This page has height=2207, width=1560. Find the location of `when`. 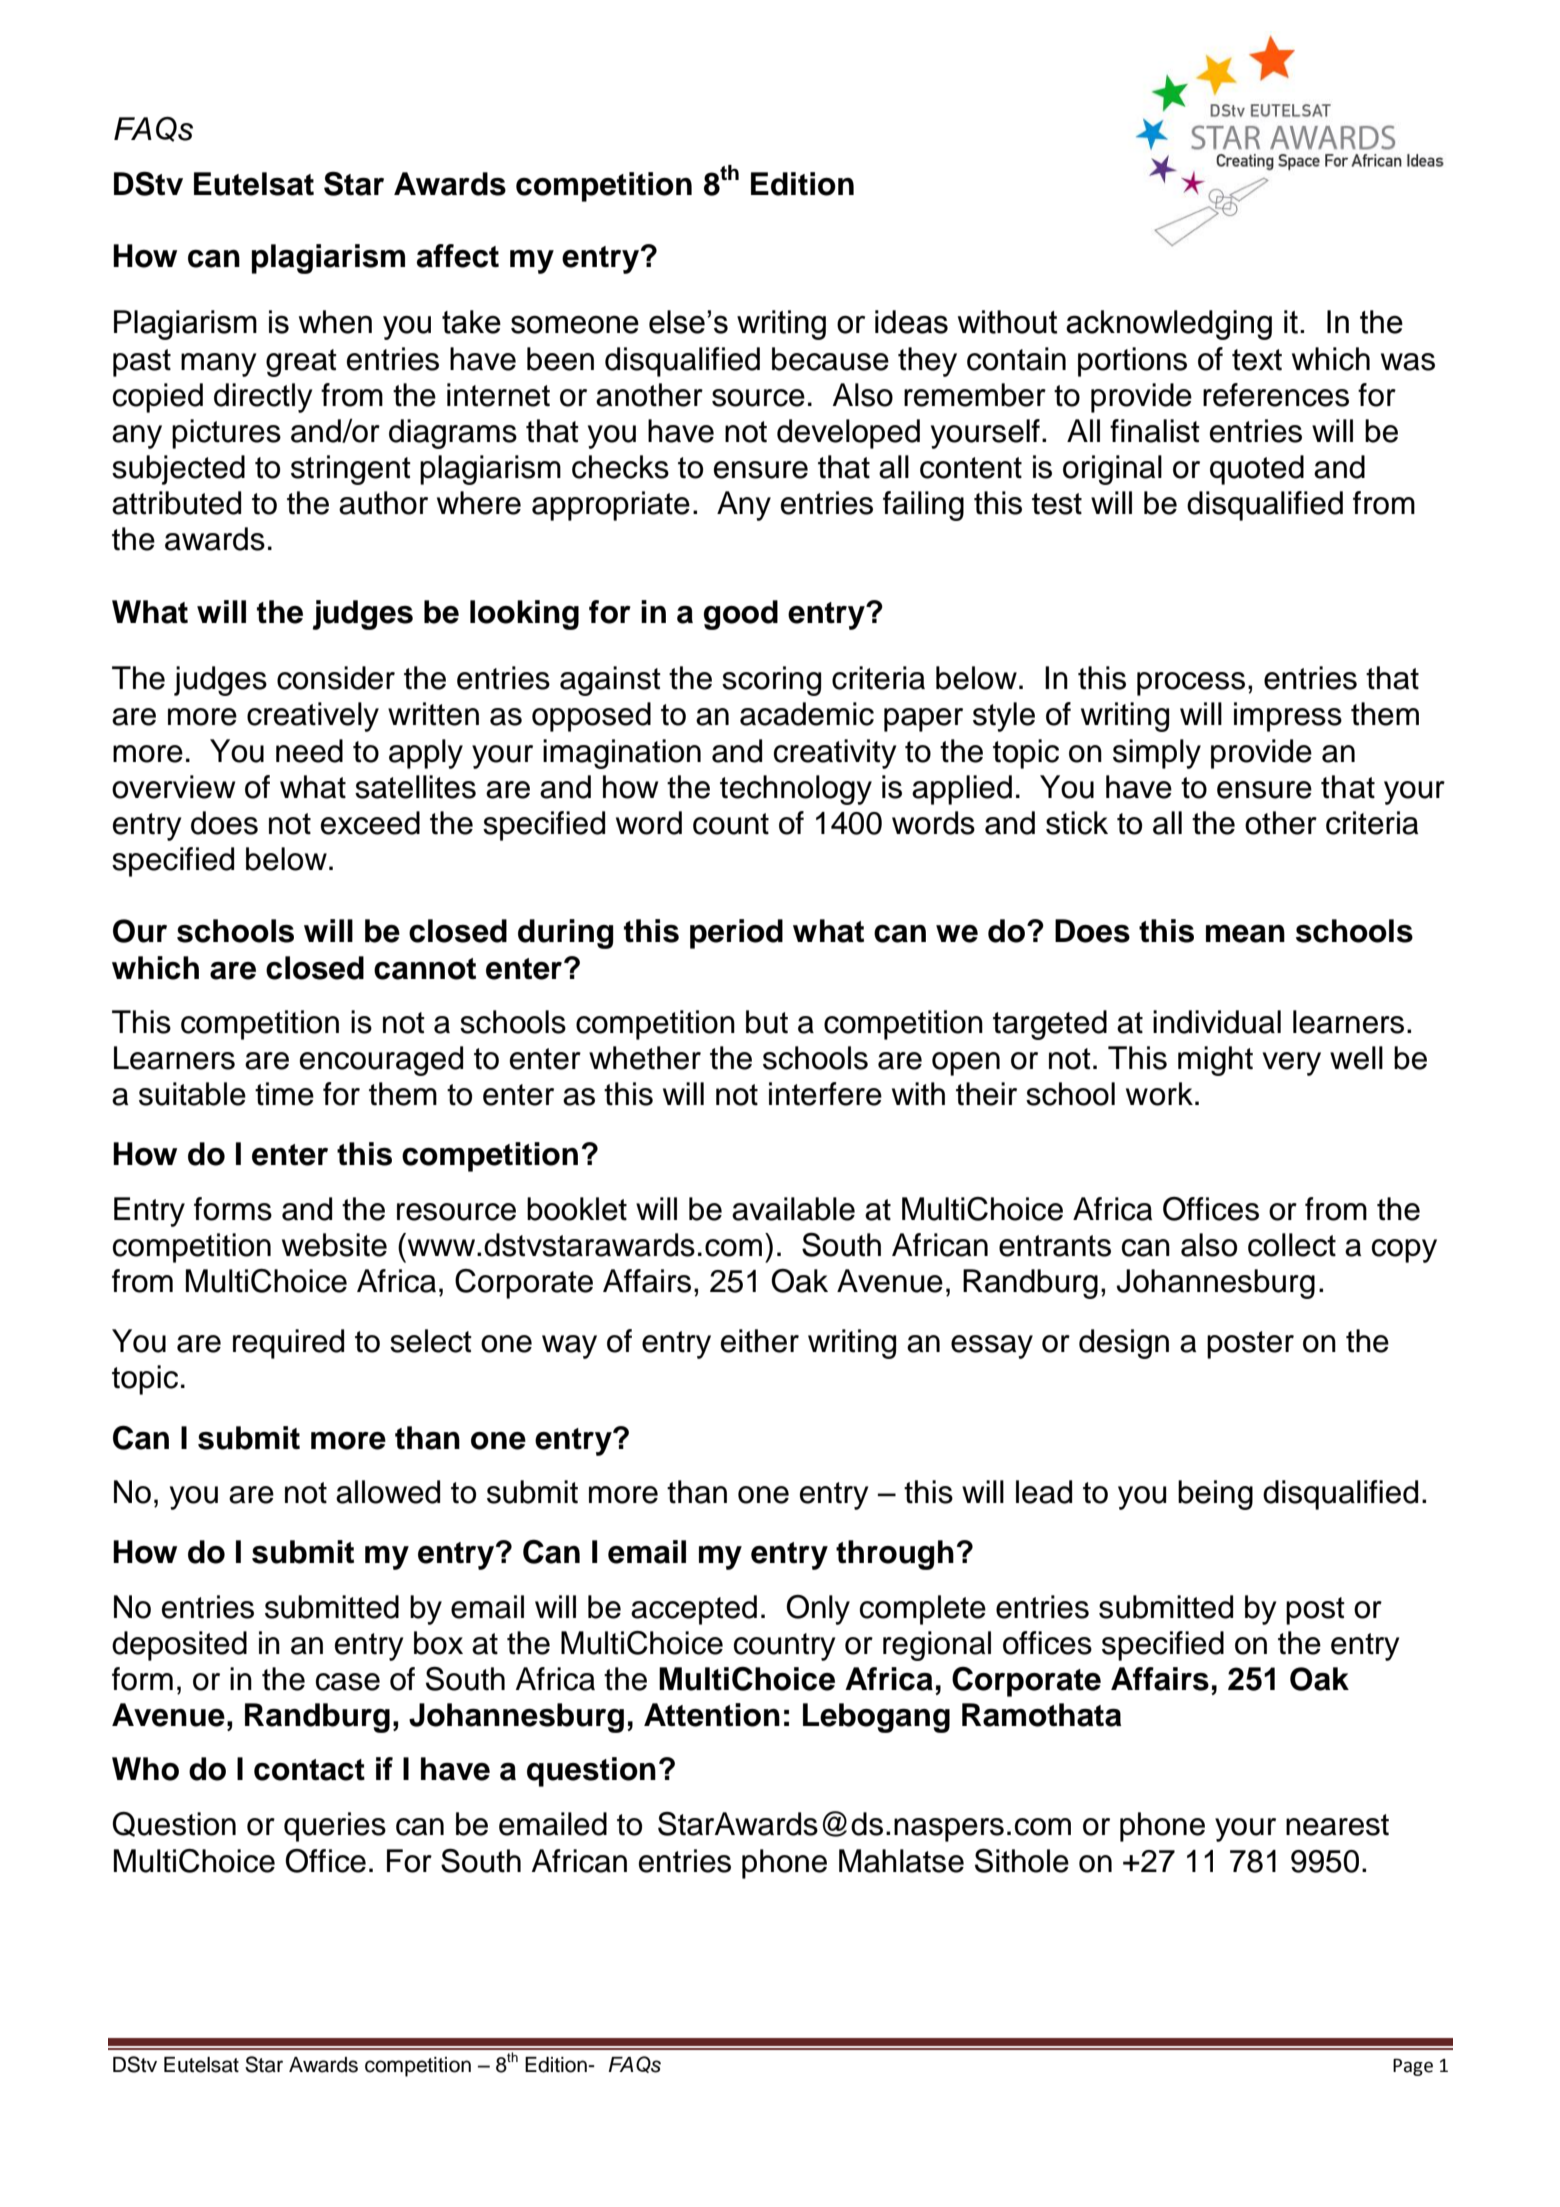

when is located at coordinates (335, 322).
